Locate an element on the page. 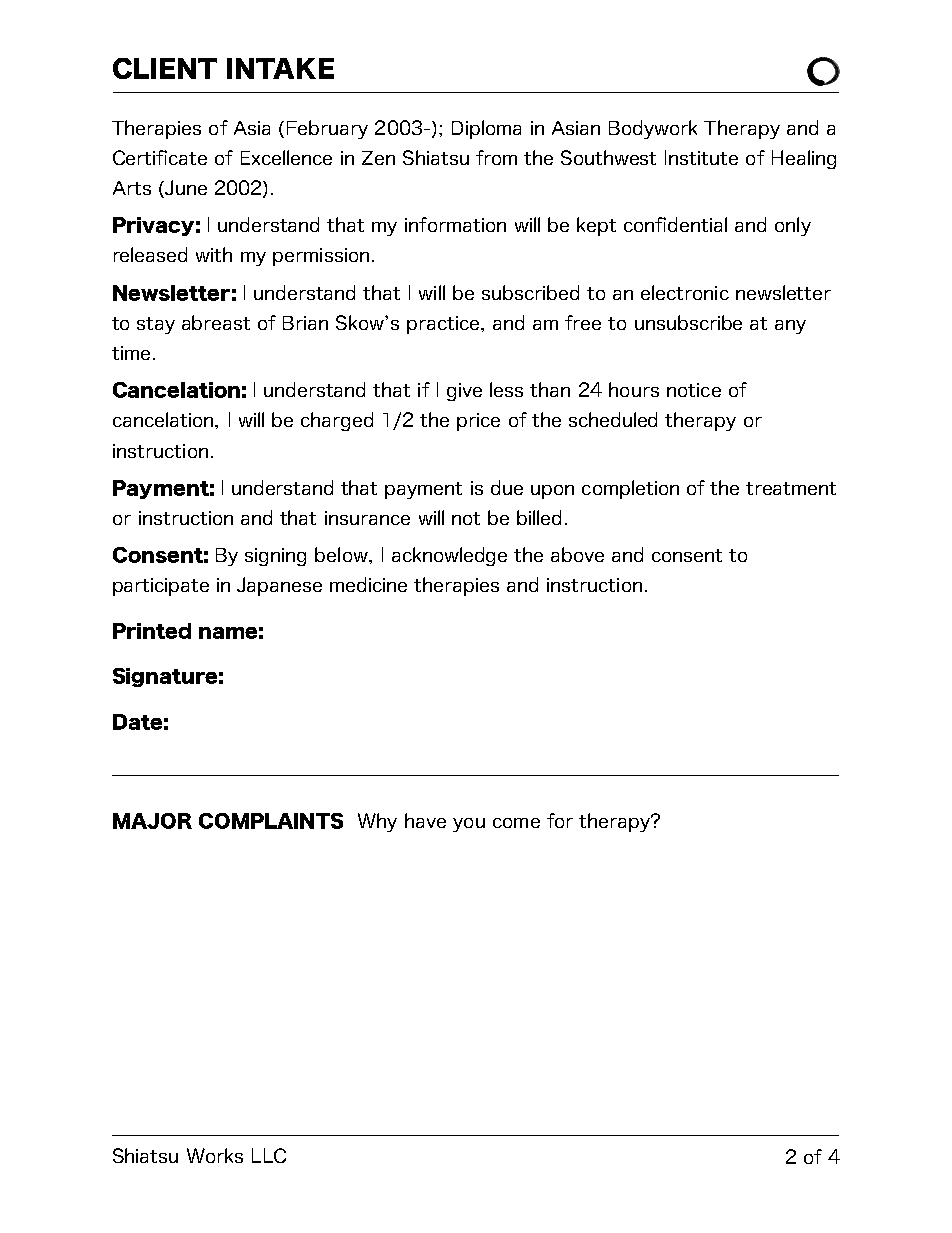 Image resolution: width=952 pixels, height=1233 pixels. come is located at coordinates (516, 823).
